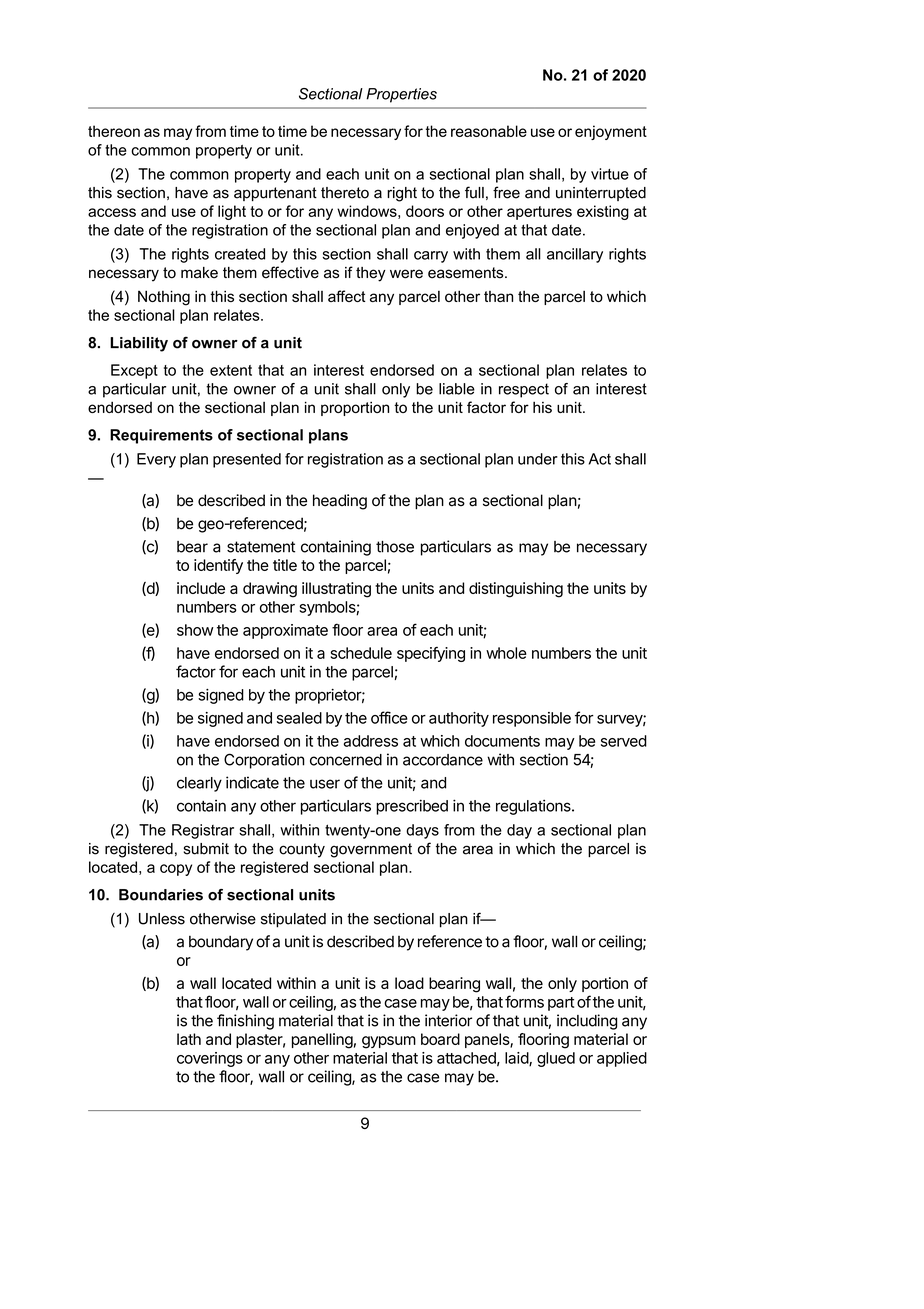  Describe the element at coordinates (389, 1042) in the page. I see `gypsum` at that location.
